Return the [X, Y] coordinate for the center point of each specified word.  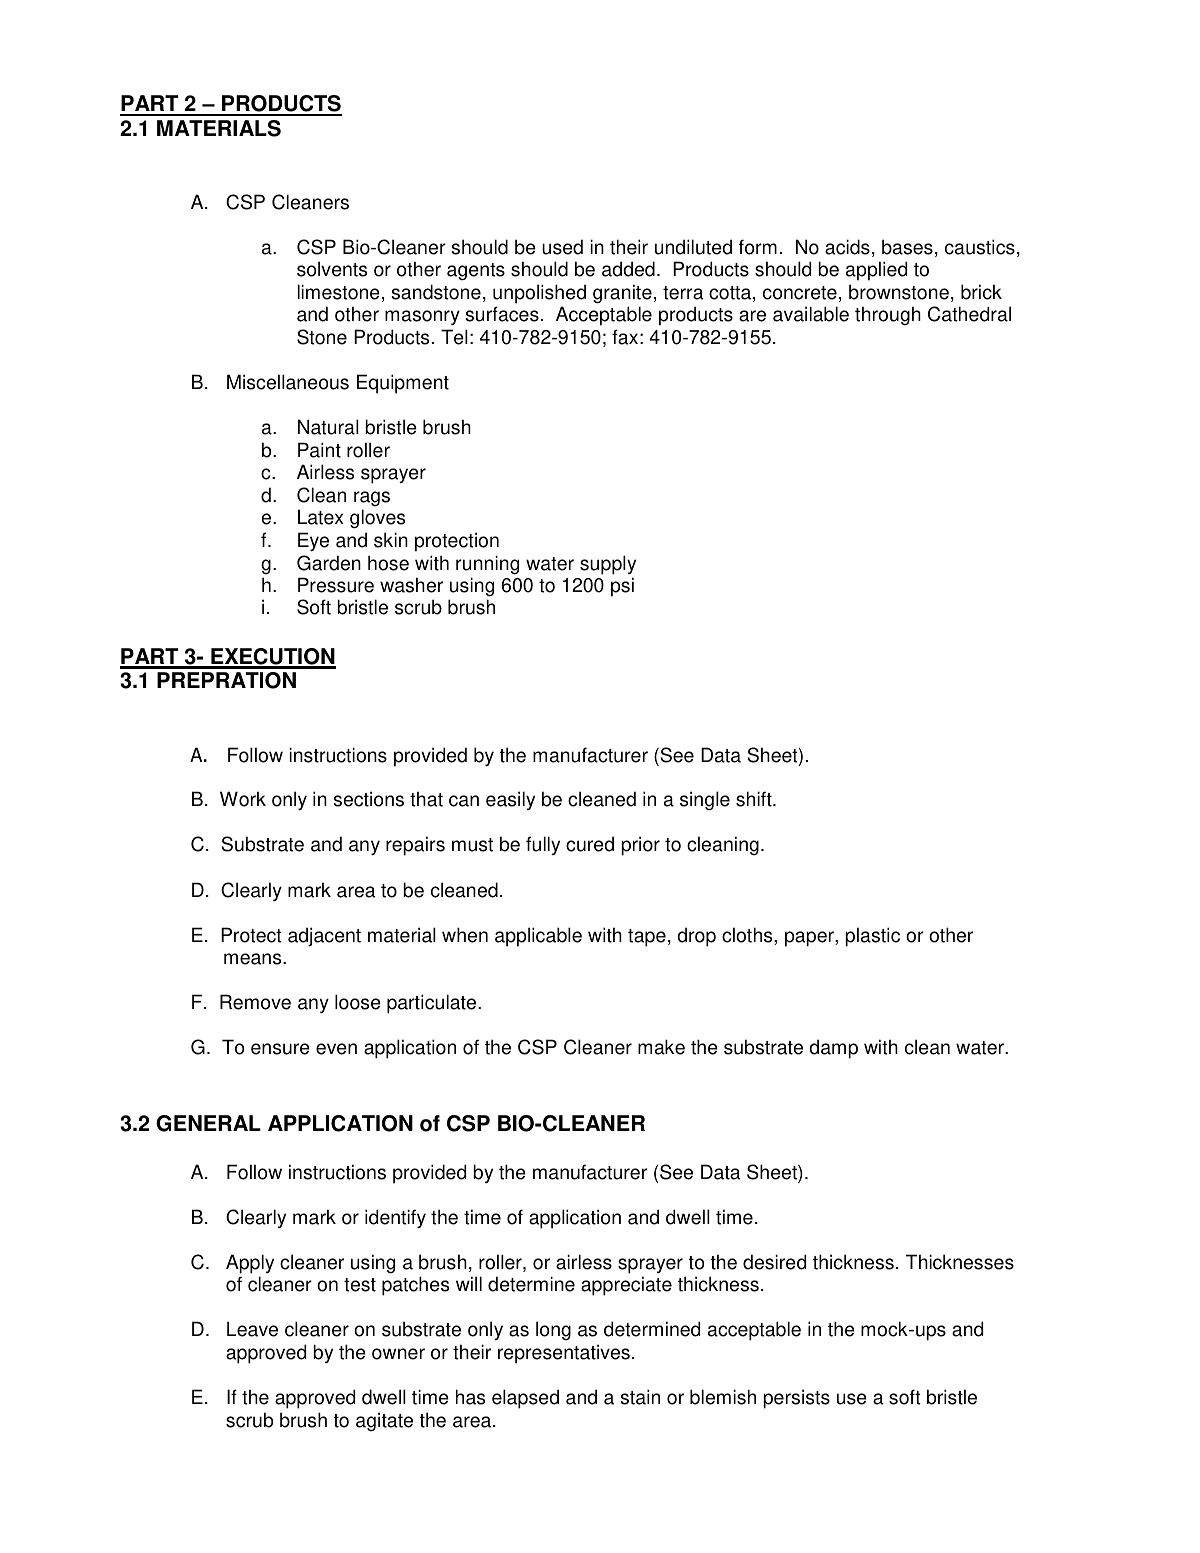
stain [640, 1397]
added [628, 269]
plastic [872, 937]
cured [590, 844]
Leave [252, 1329]
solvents [332, 269]
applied [876, 271]
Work [243, 799]
